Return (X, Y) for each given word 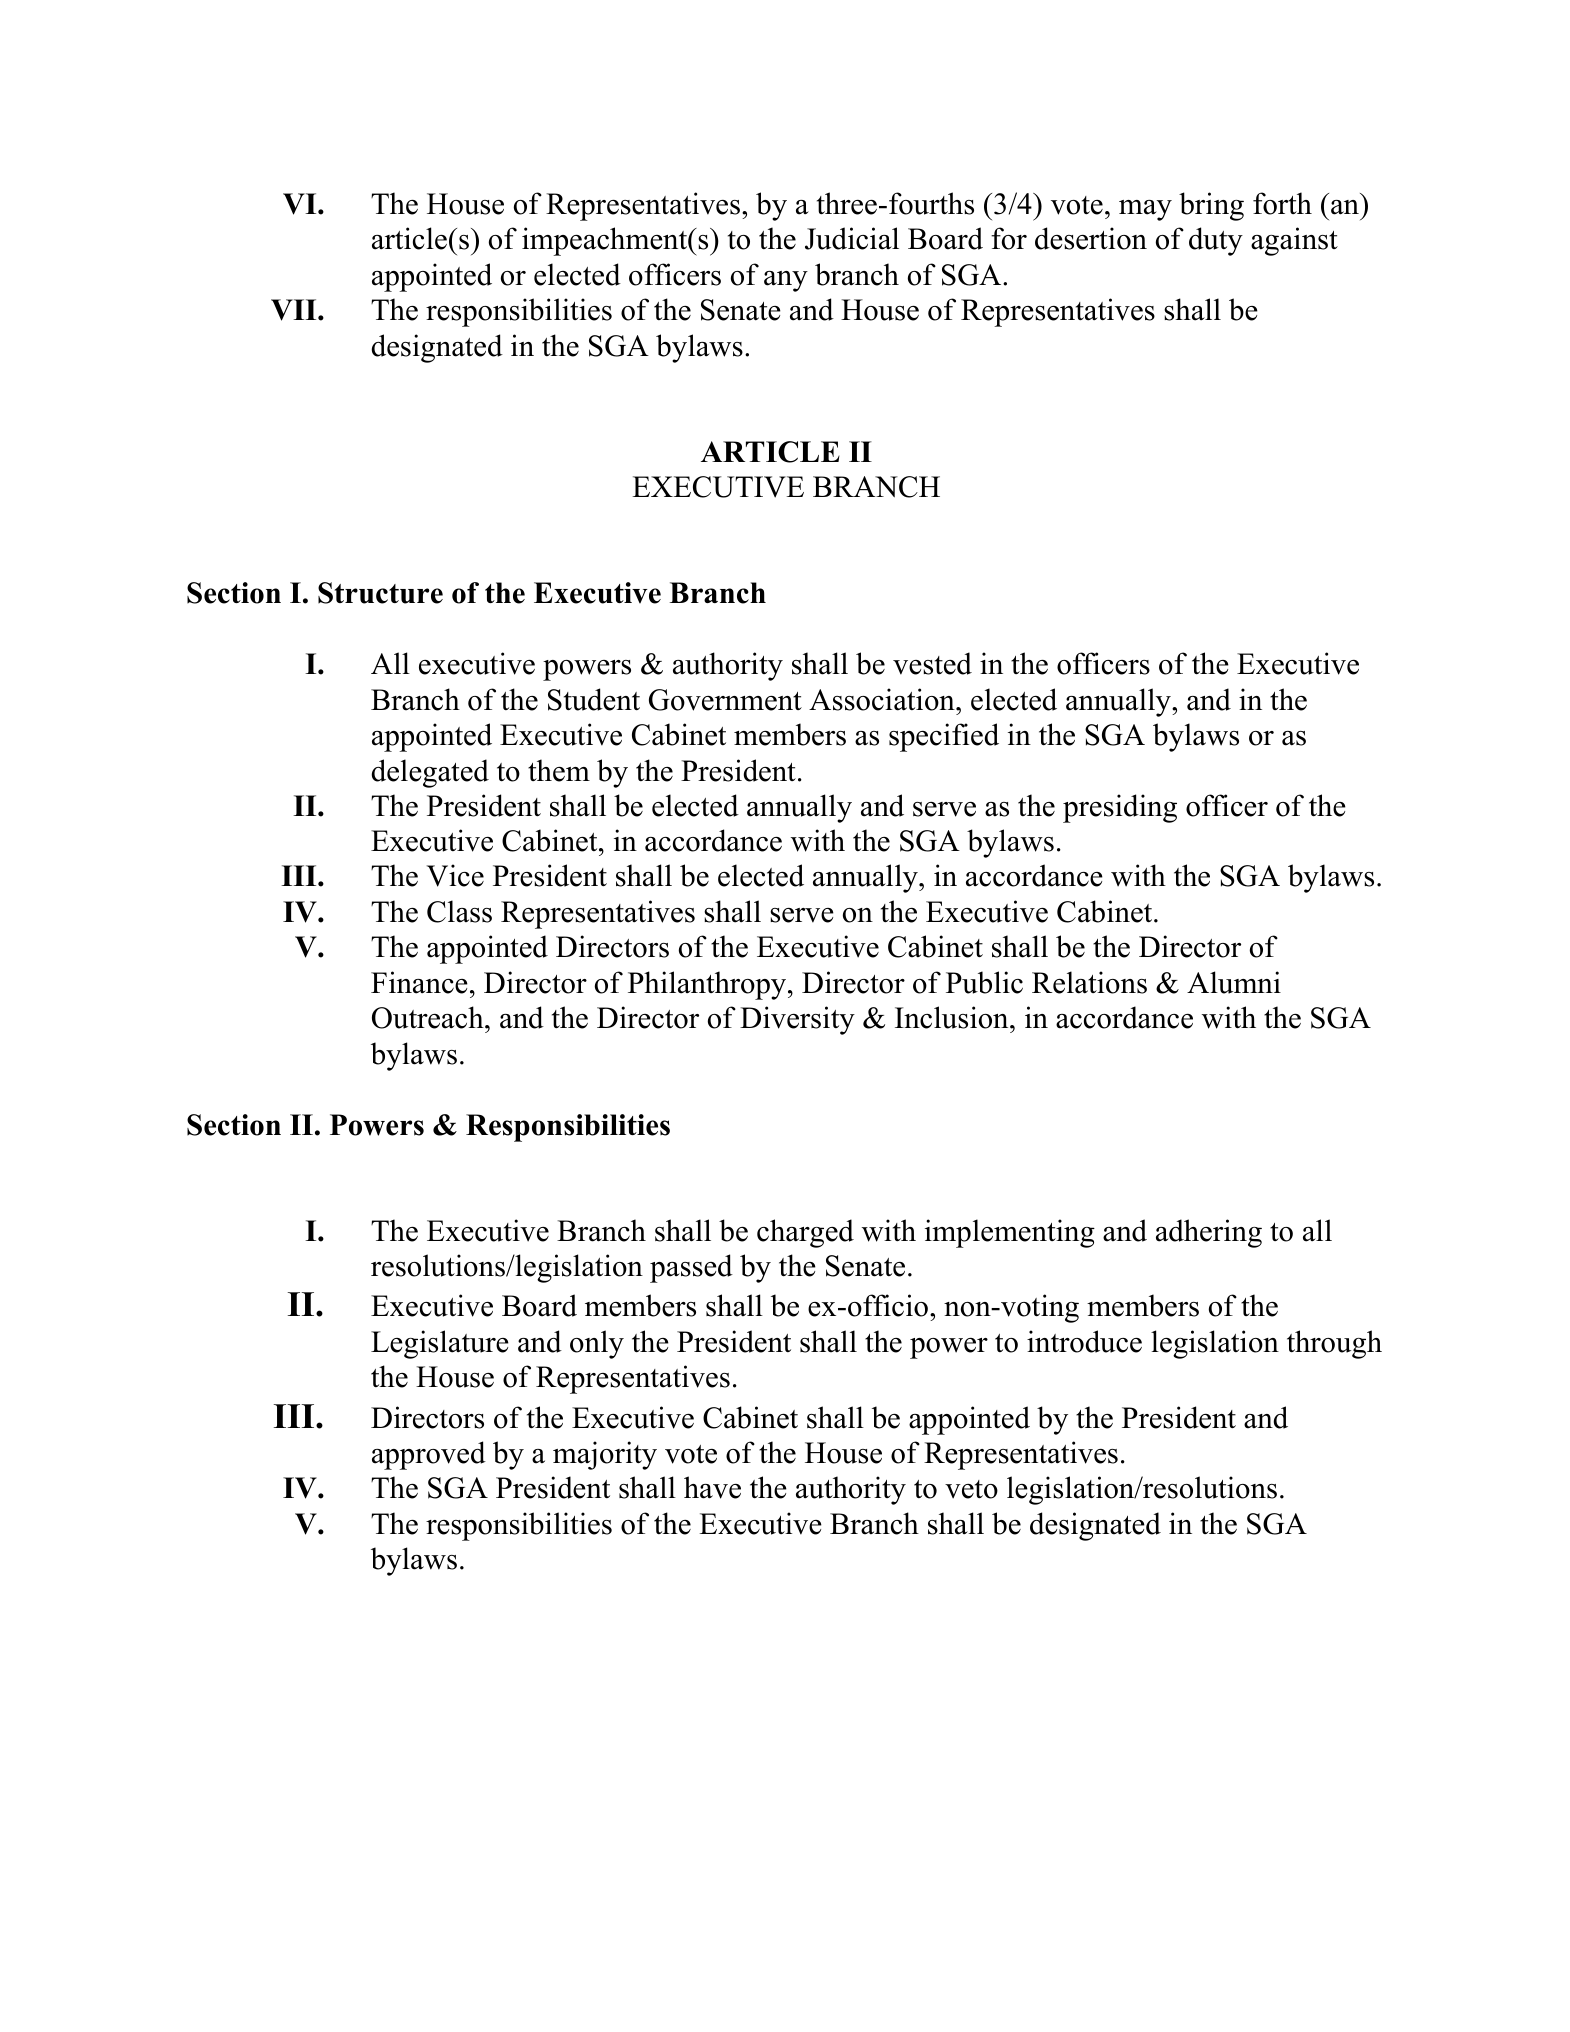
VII (295, 310)
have (712, 1487)
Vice (455, 875)
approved (429, 1455)
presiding (1120, 808)
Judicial (852, 238)
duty (1216, 241)
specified (944, 737)
